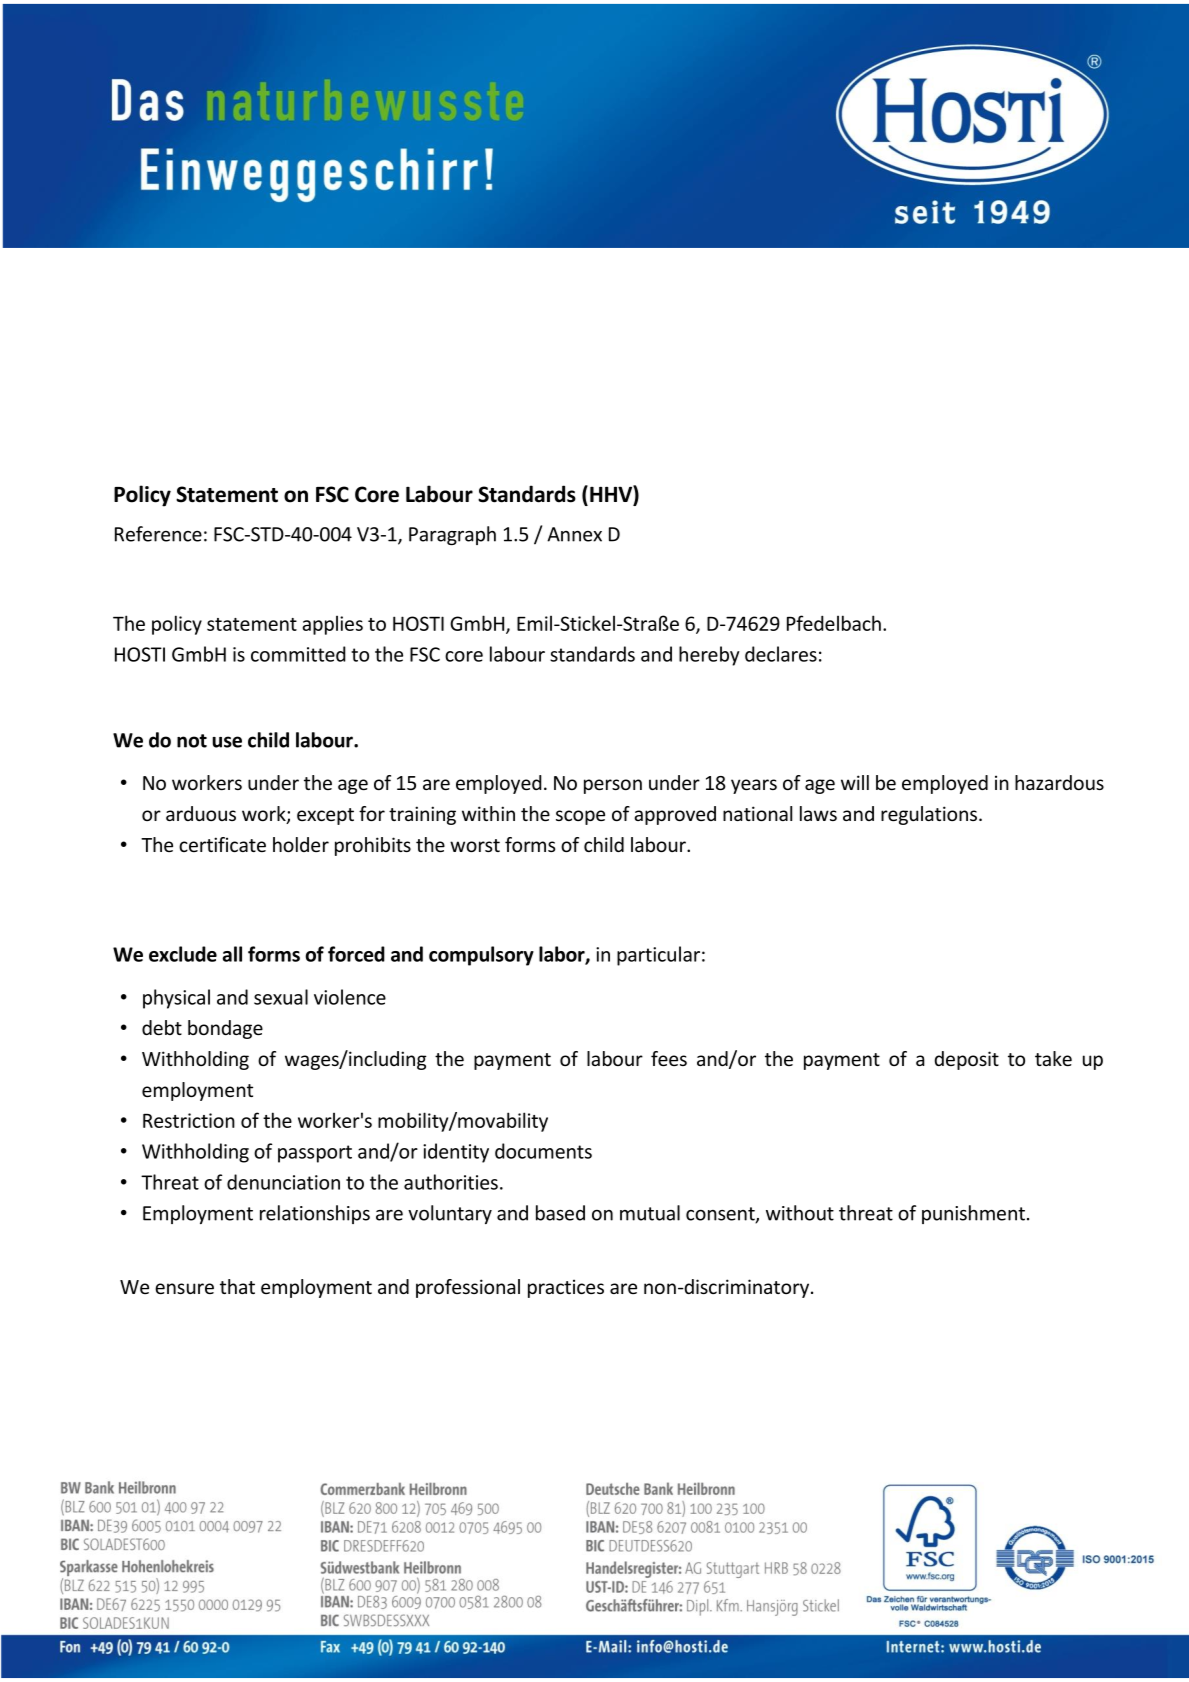 The image size is (1189, 1682). Describe the element at coordinates (658, 956) in the screenshot. I see `particular` at that location.
